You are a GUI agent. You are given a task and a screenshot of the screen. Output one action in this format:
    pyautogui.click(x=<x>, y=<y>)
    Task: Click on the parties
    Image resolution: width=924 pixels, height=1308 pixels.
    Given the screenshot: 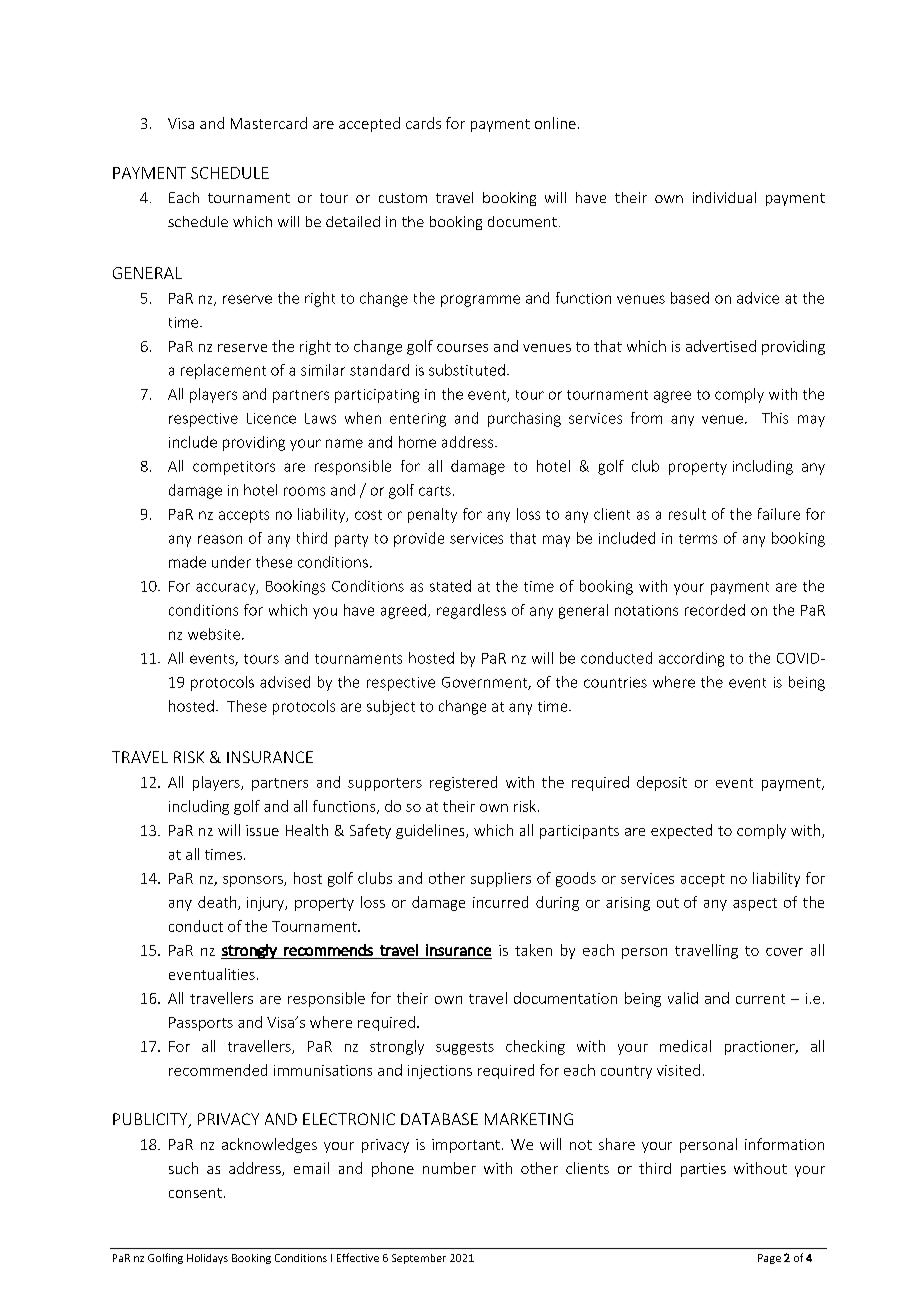 What is the action you would take?
    pyautogui.click(x=703, y=1170)
